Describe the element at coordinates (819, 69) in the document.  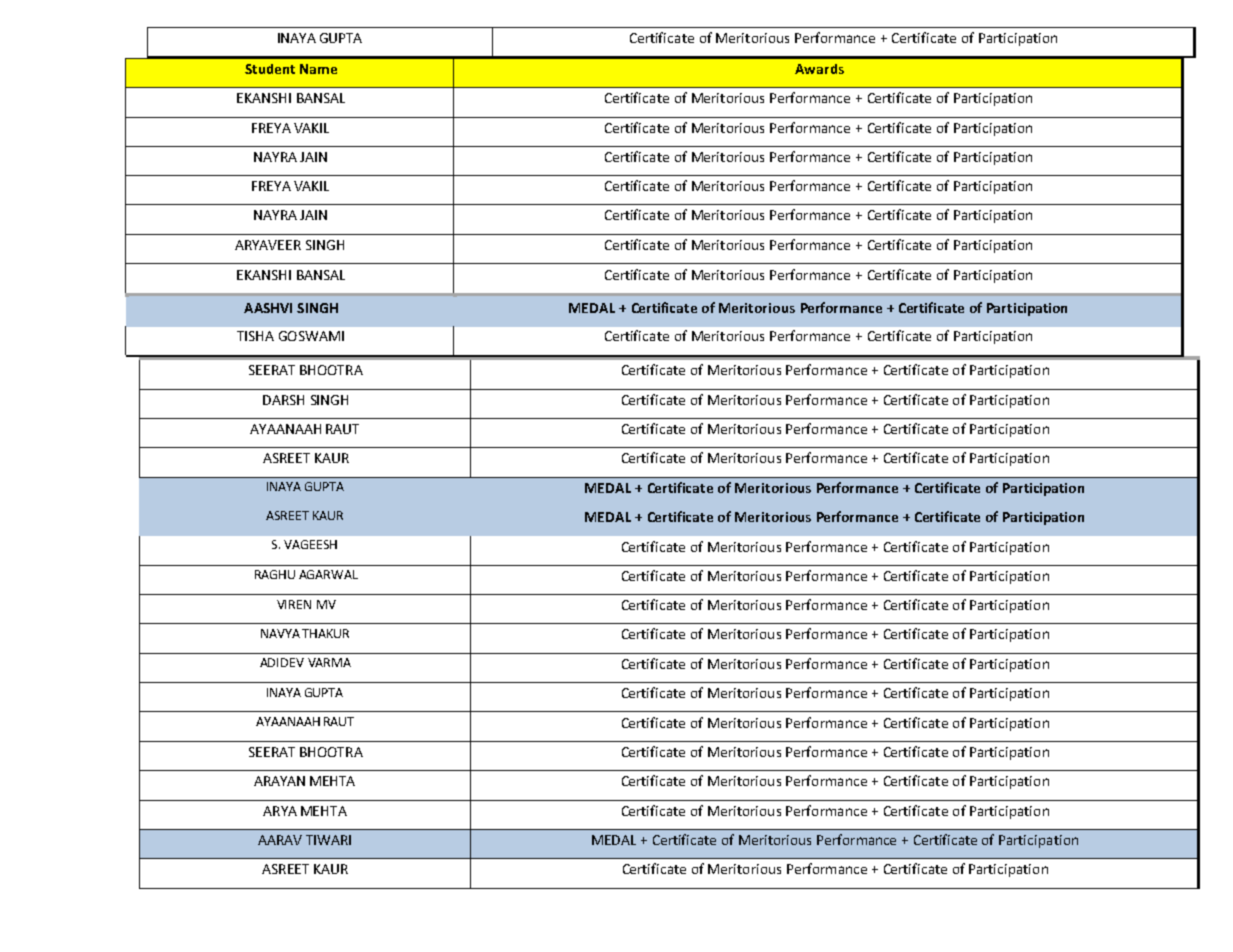
I see `Awards` at that location.
